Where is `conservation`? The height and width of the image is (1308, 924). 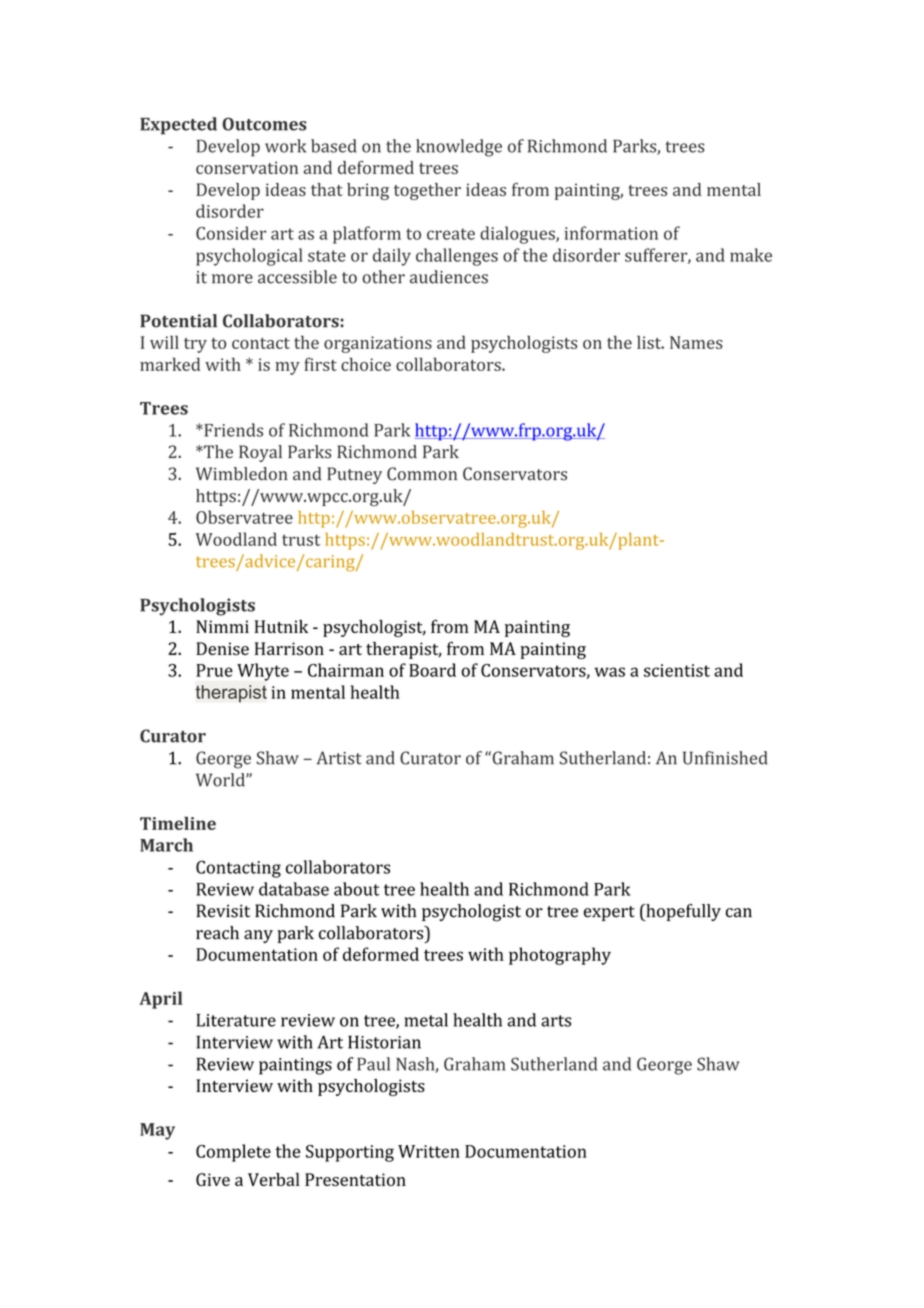 conservation is located at coordinates (247, 167).
